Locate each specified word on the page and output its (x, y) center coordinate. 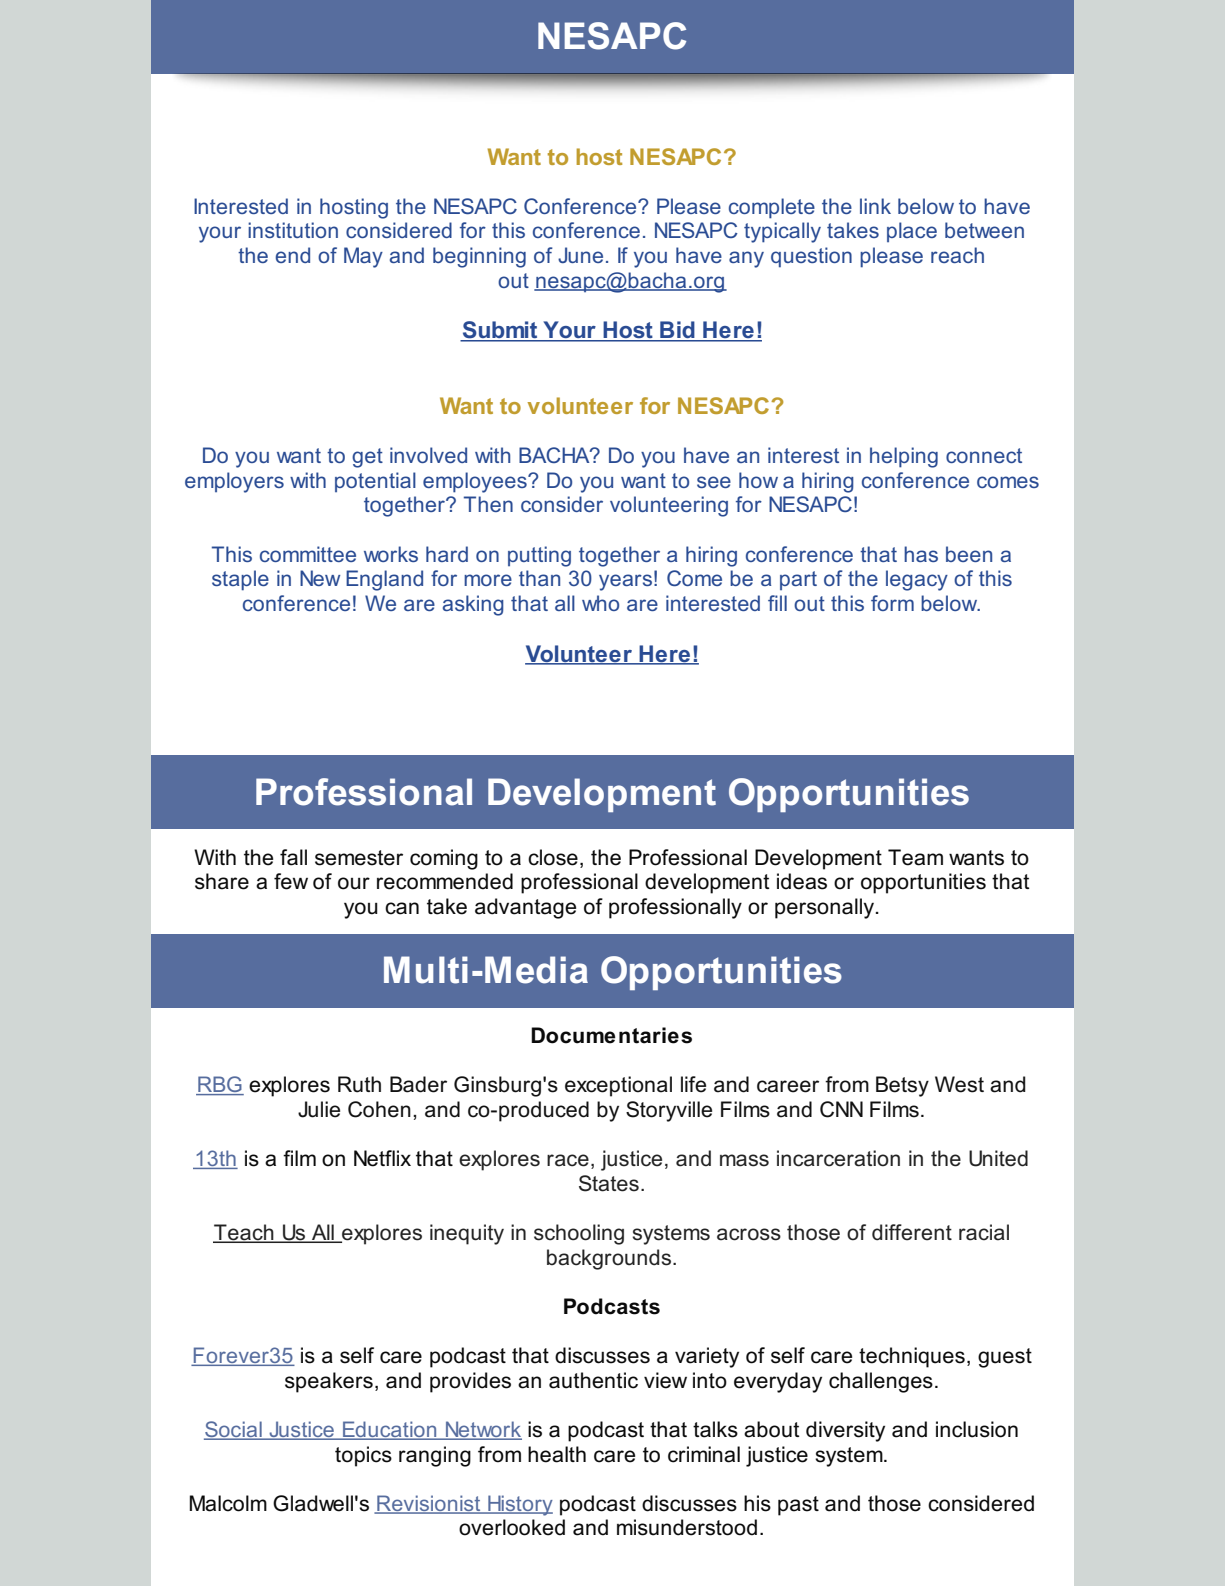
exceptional (618, 1086)
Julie (319, 1109)
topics (363, 1456)
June (580, 255)
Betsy (902, 1086)
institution (293, 230)
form (892, 603)
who (600, 603)
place (912, 232)
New (320, 578)
